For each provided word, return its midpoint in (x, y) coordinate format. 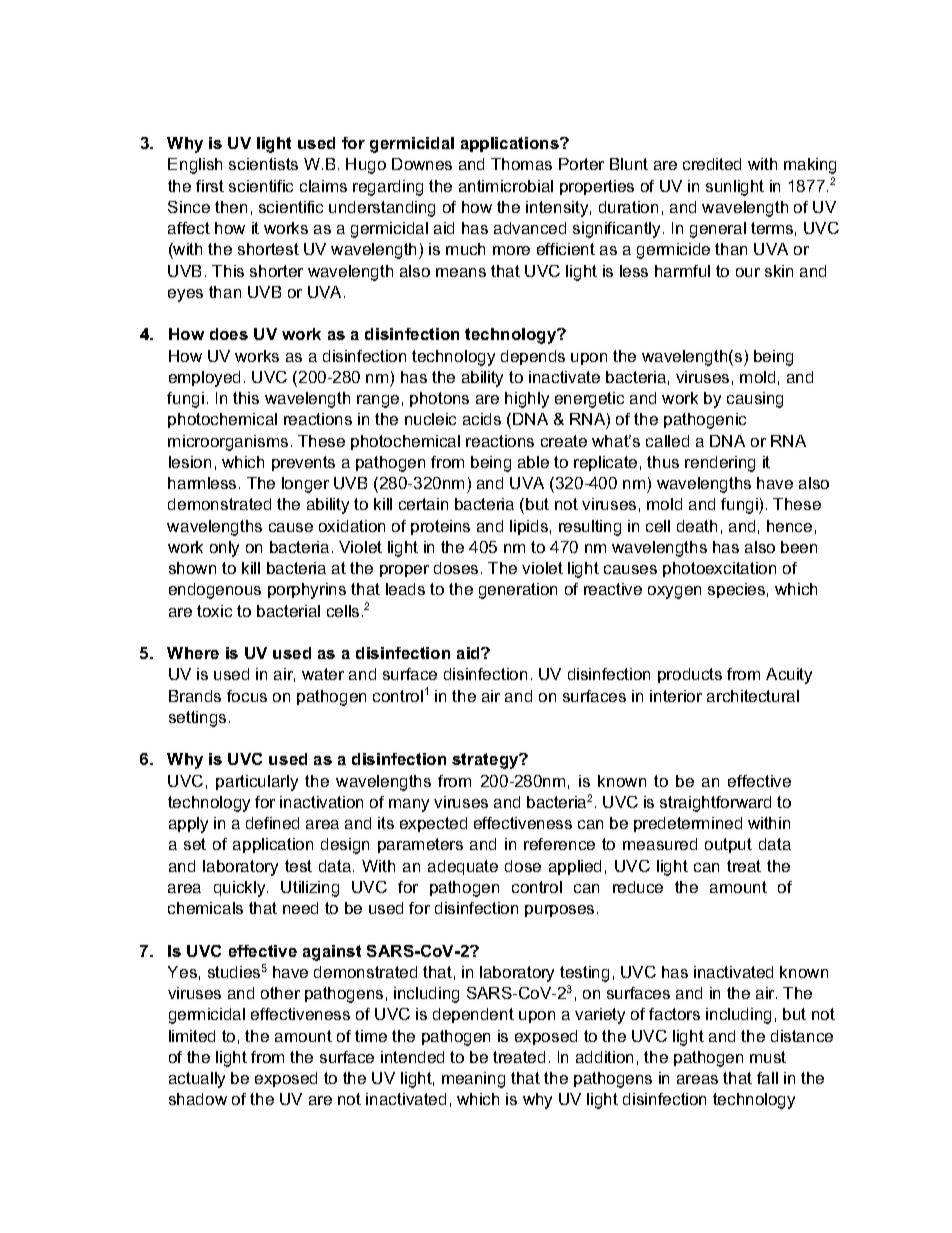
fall (767, 1078)
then (231, 207)
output (728, 845)
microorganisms (228, 443)
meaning (473, 1080)
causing (755, 400)
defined (272, 823)
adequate (463, 867)
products (690, 675)
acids (482, 419)
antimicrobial (506, 186)
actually (197, 1080)
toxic (214, 611)
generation (518, 591)
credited (712, 164)
